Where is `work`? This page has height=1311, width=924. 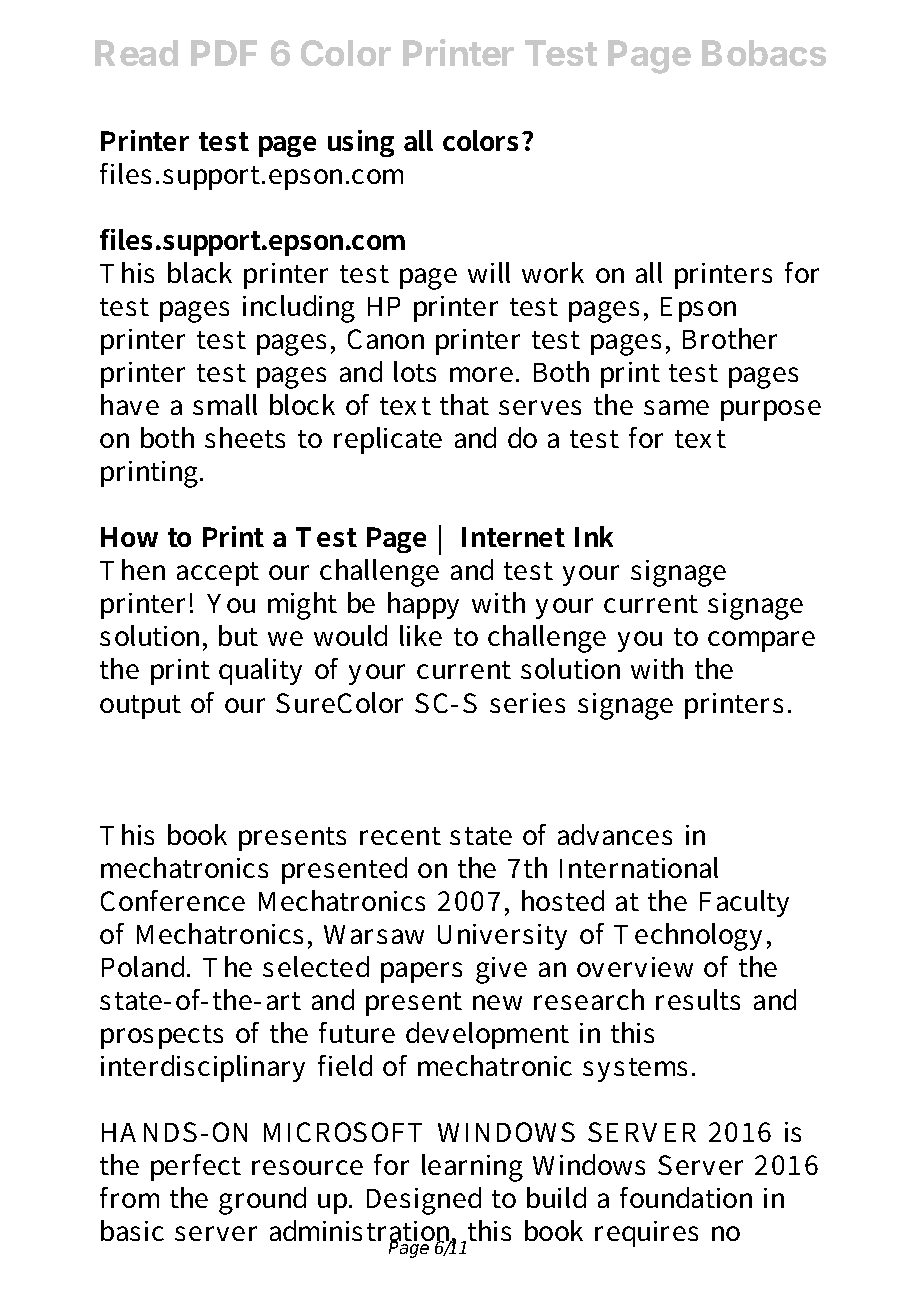 work is located at coordinates (553, 272).
